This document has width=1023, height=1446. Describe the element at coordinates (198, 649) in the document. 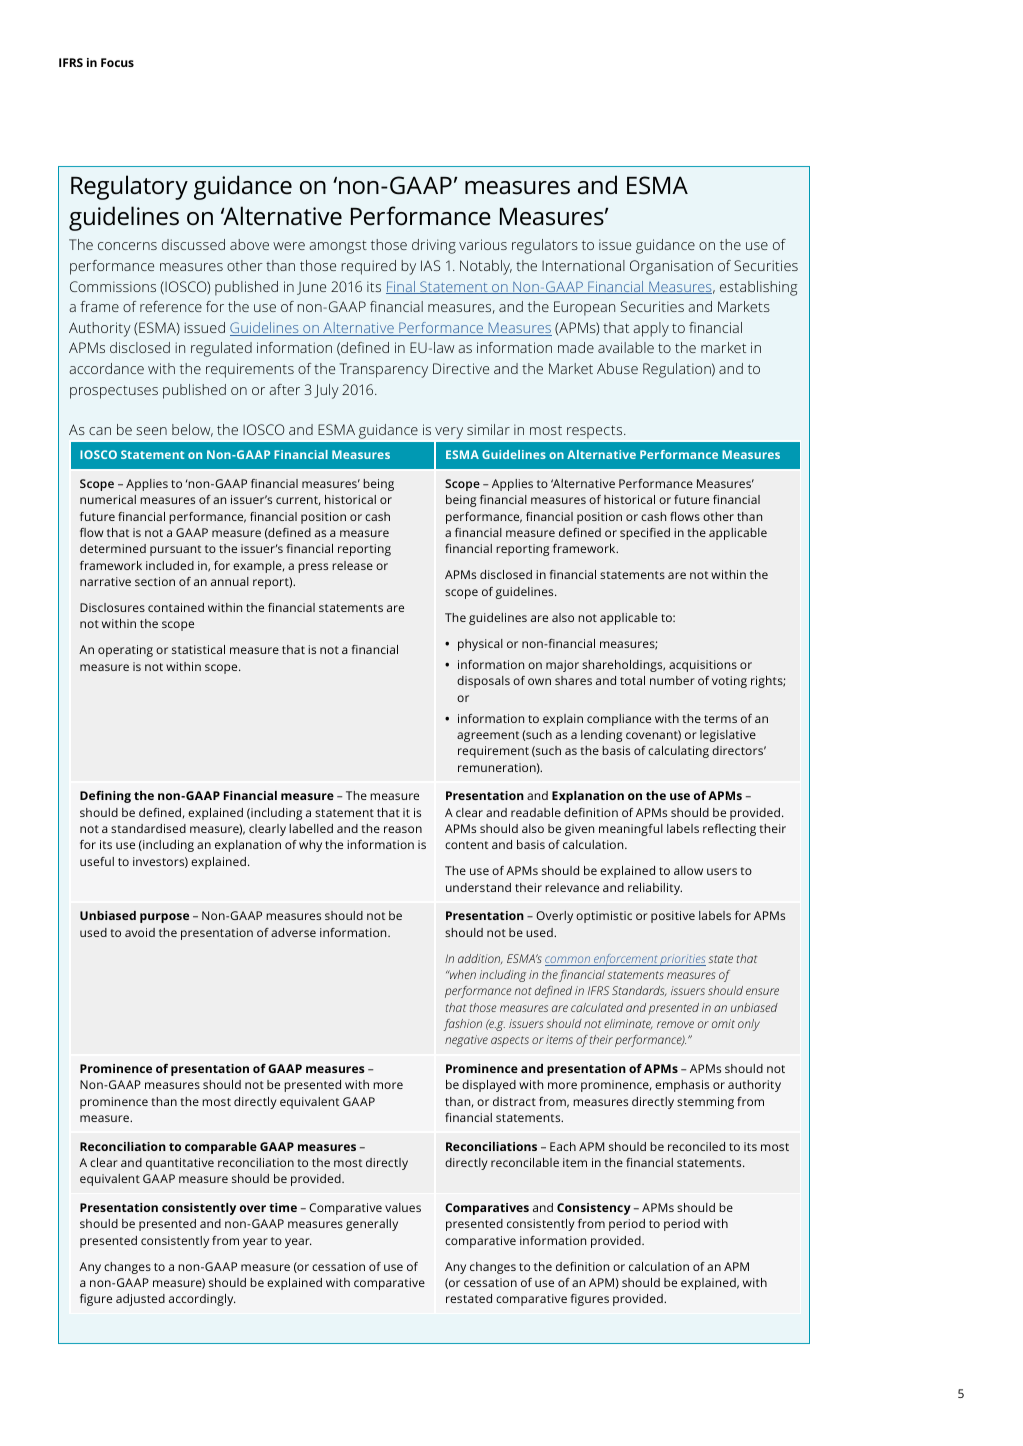

I see `statistical` at that location.
